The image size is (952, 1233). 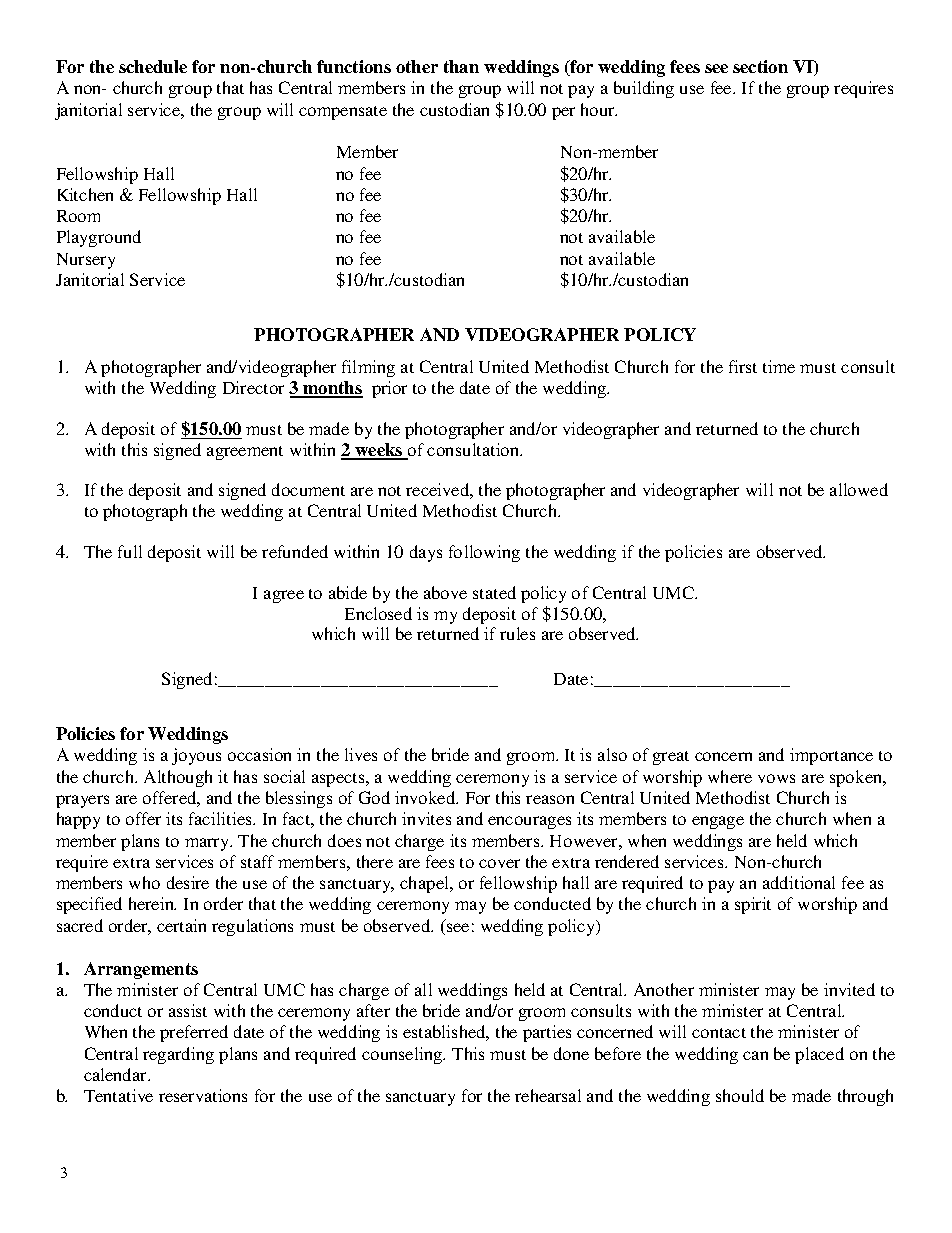 What do you see at coordinates (517, 633) in the screenshot?
I see `rules` at bounding box center [517, 633].
